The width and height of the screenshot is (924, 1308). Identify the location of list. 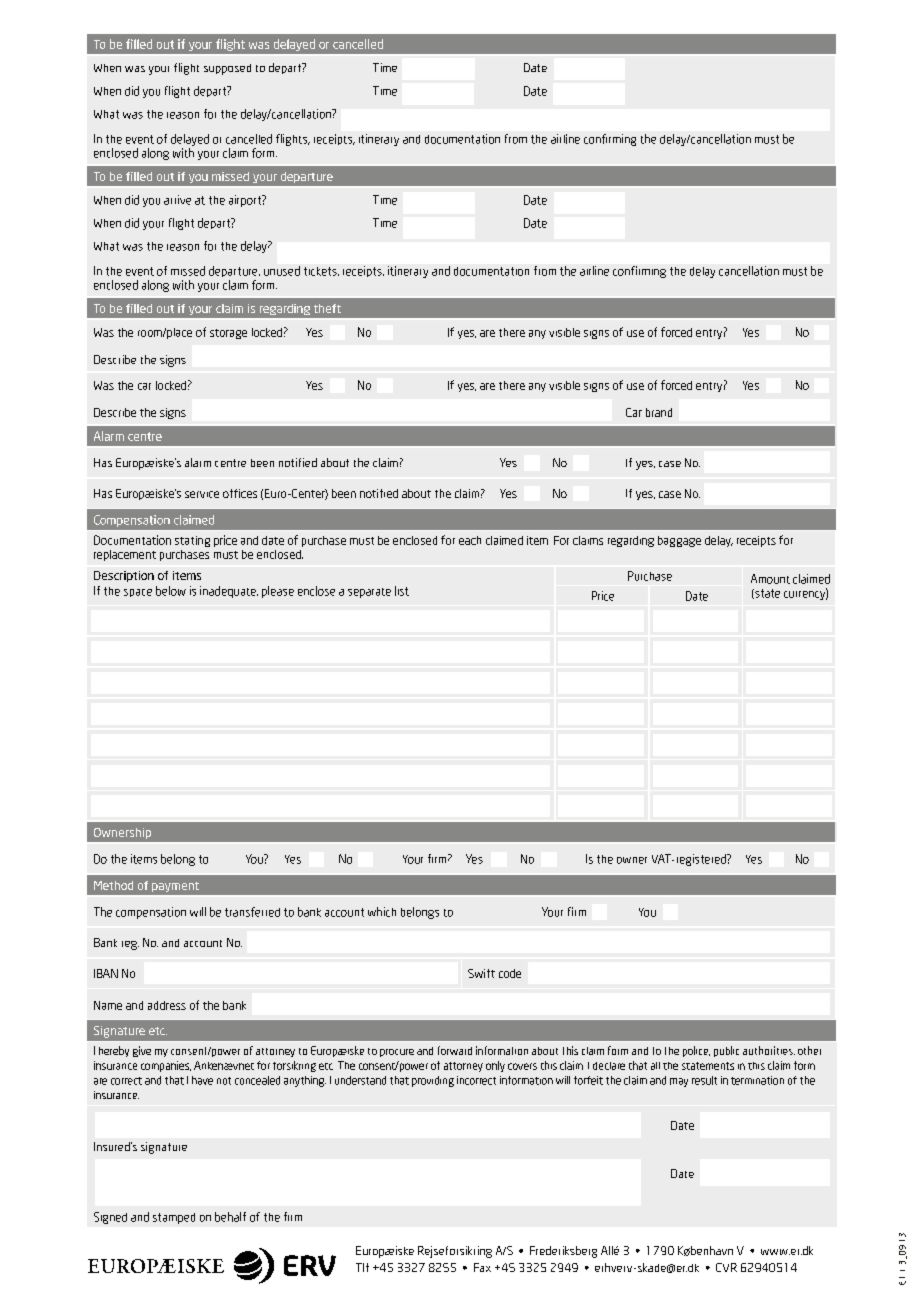
(402, 591).
